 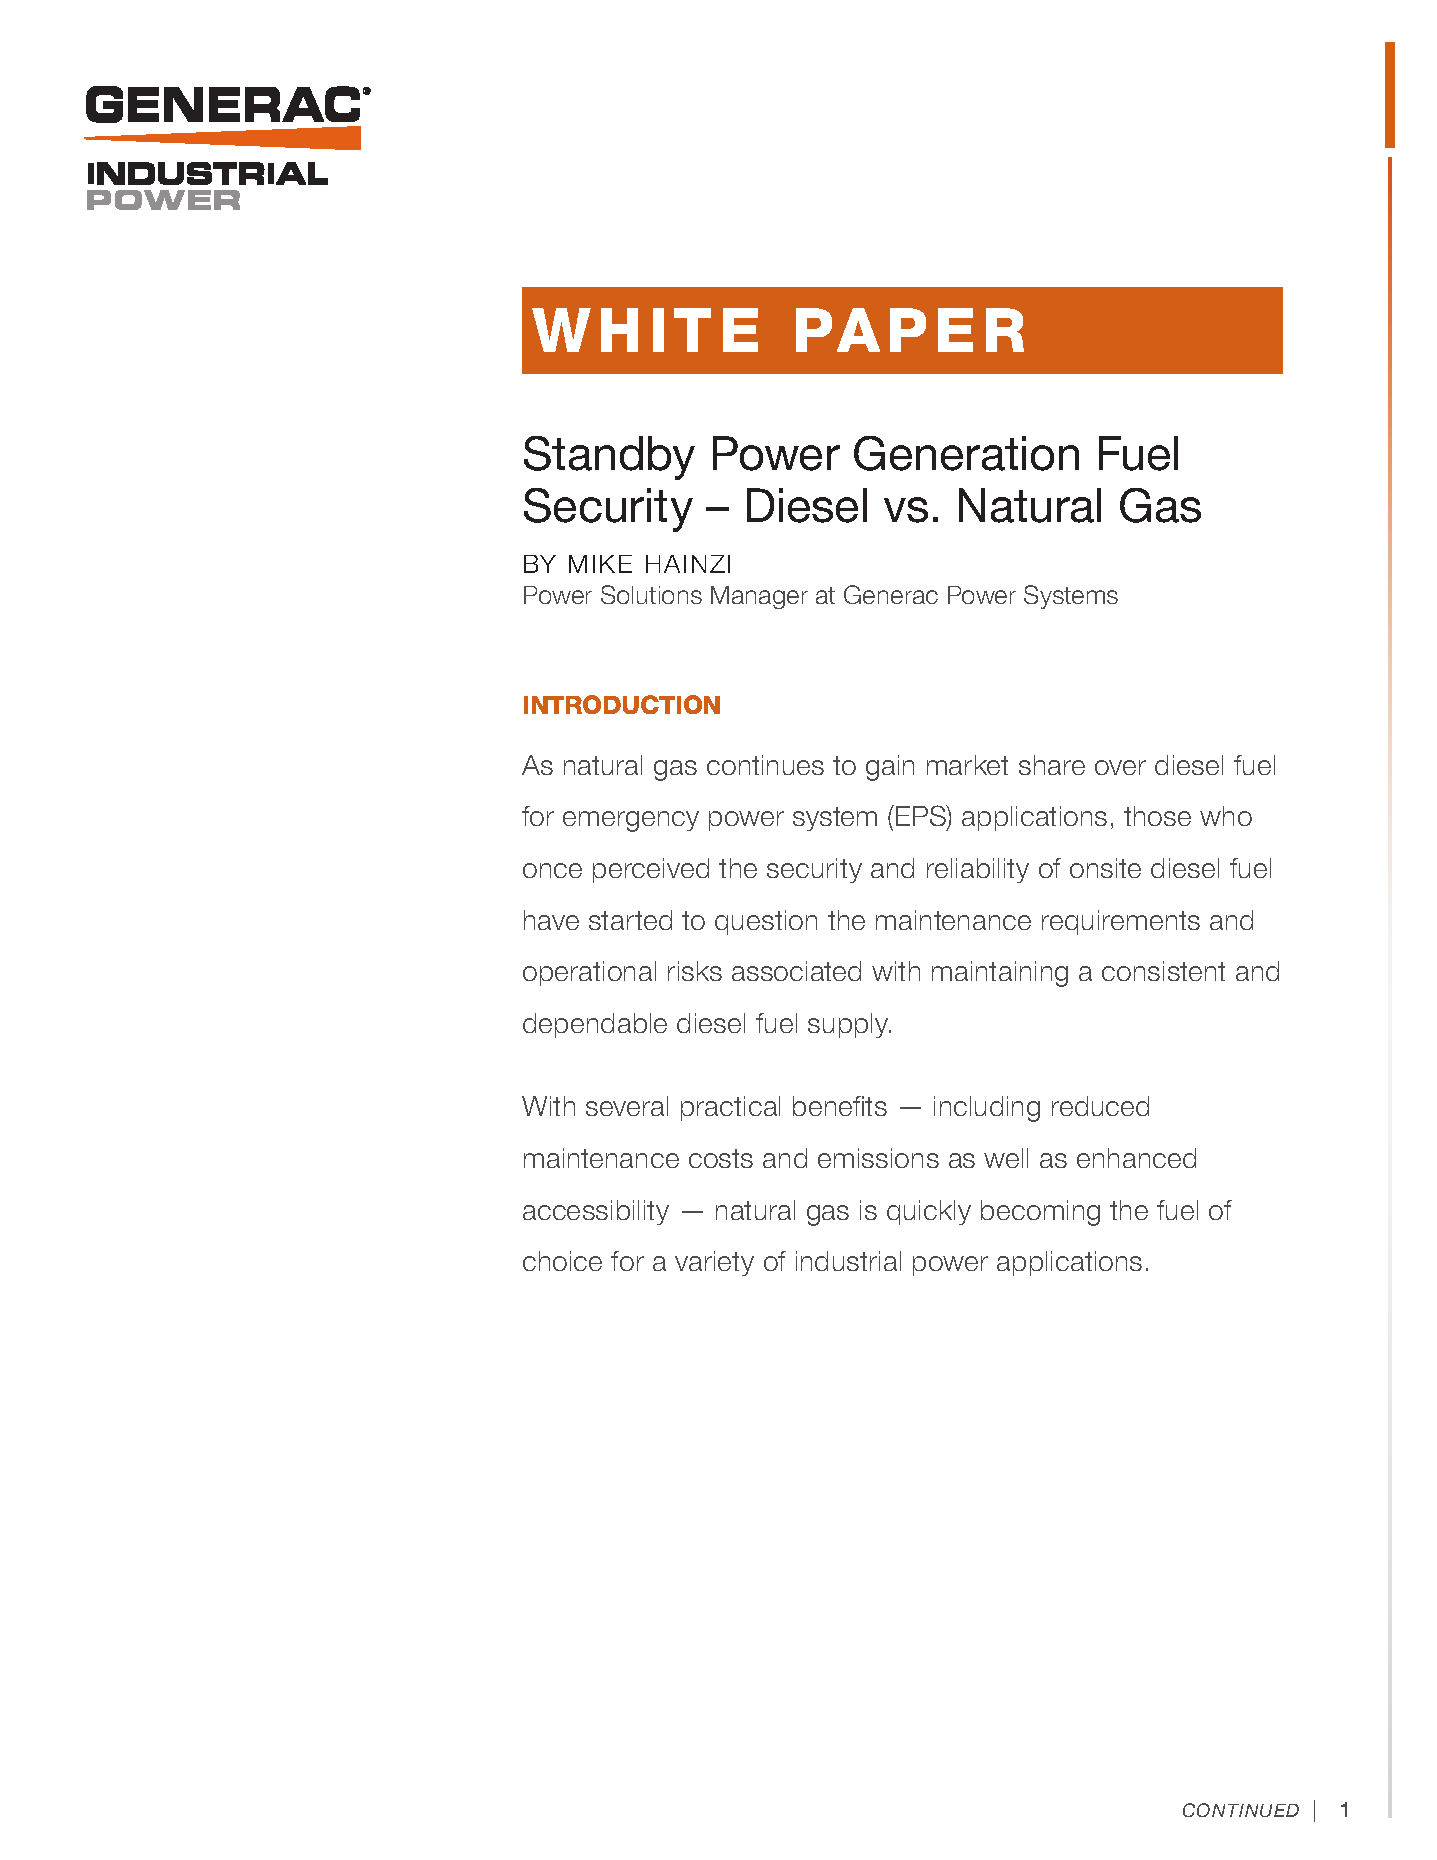 What do you see at coordinates (966, 453) in the screenshot?
I see `Generation` at bounding box center [966, 453].
